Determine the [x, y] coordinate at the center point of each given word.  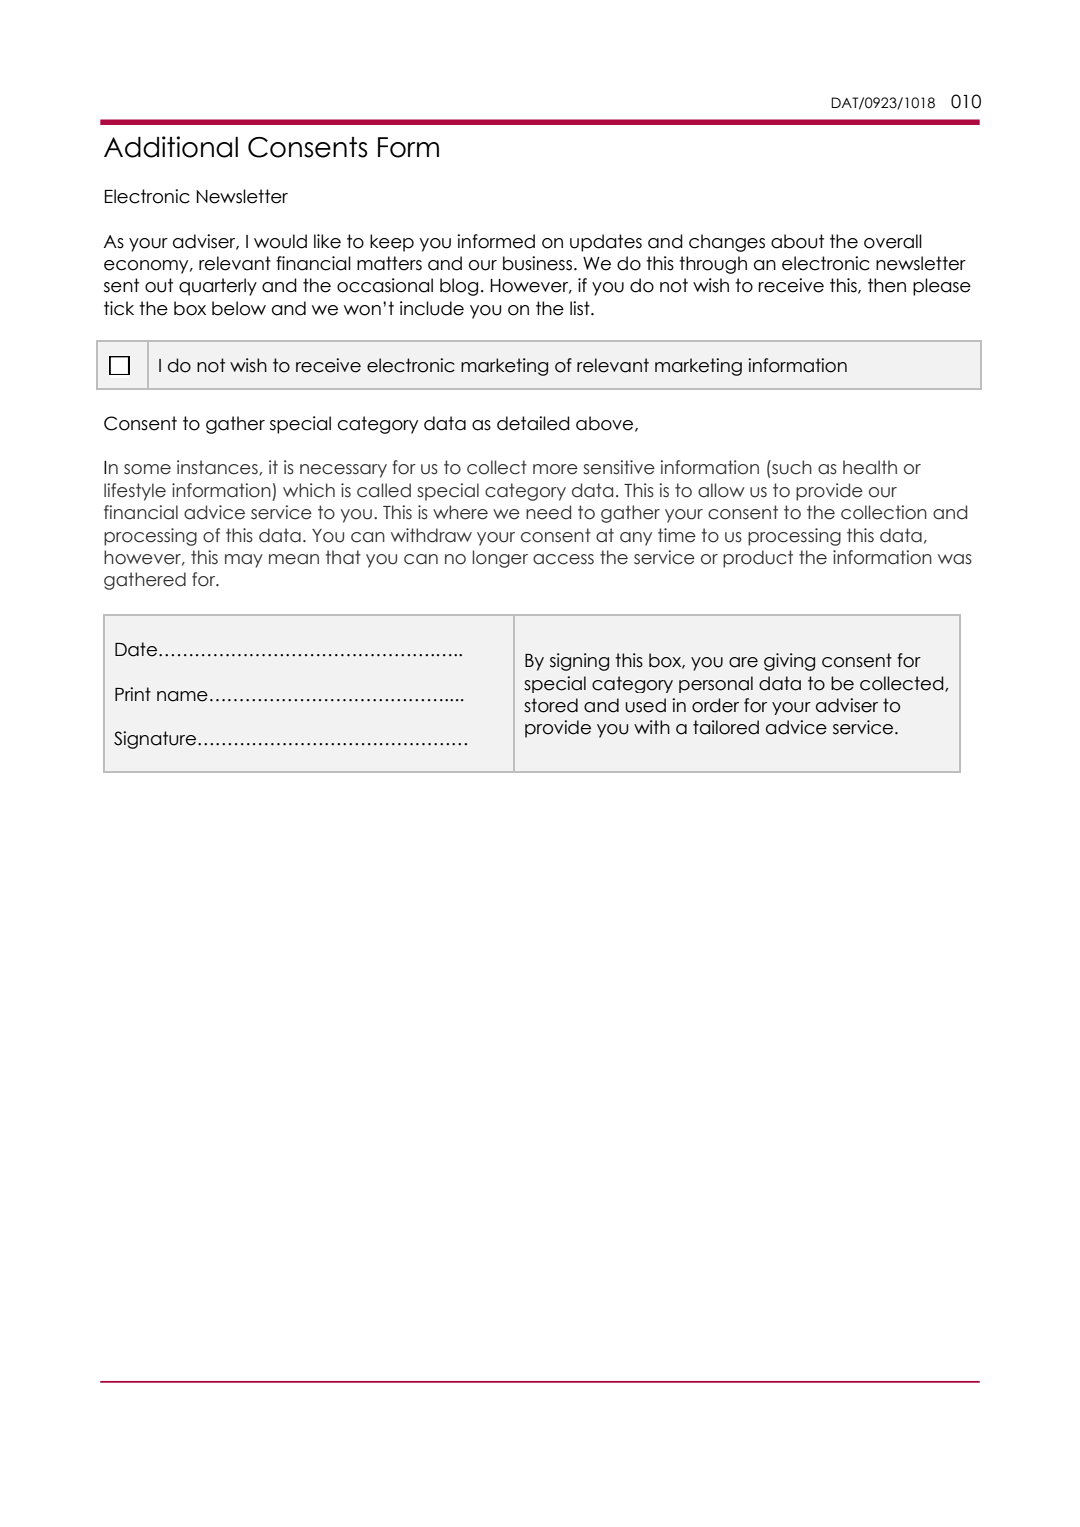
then [887, 285]
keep [392, 243]
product [758, 559]
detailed [533, 423]
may [244, 561]
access [563, 559]
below [239, 308]
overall [893, 241]
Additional [171, 147]
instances [218, 468]
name [182, 696]
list [581, 308]
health [870, 467]
